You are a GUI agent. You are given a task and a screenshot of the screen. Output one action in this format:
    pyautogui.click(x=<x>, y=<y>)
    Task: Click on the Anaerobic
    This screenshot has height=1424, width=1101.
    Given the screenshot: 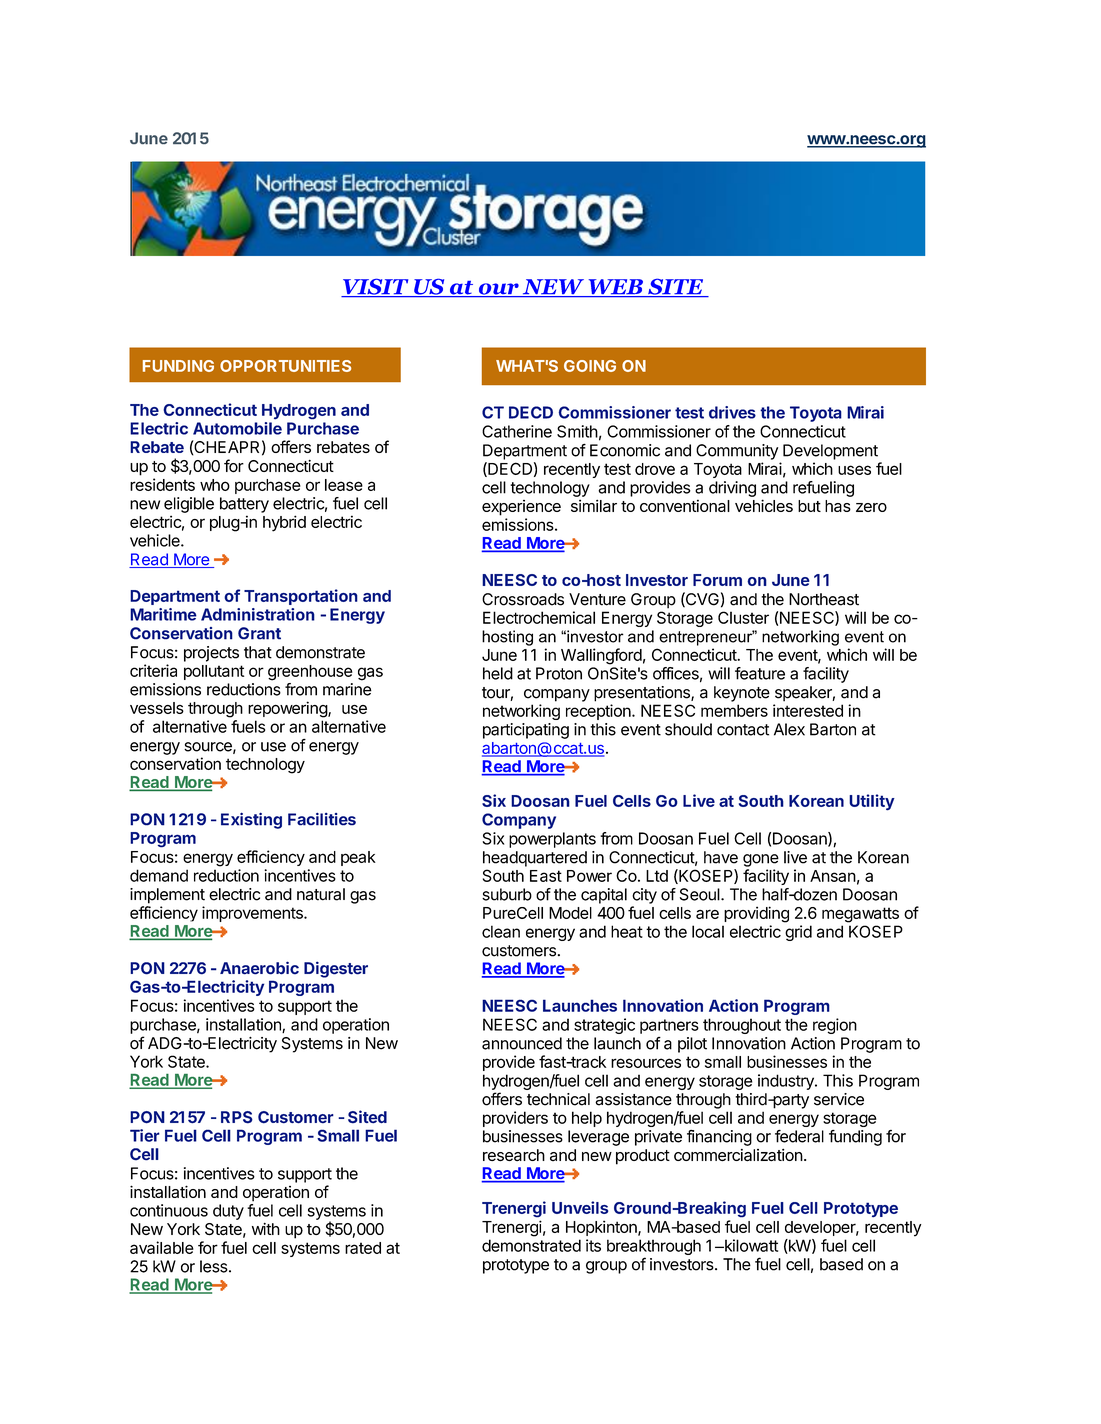 What is the action you would take?
    pyautogui.click(x=259, y=968)
